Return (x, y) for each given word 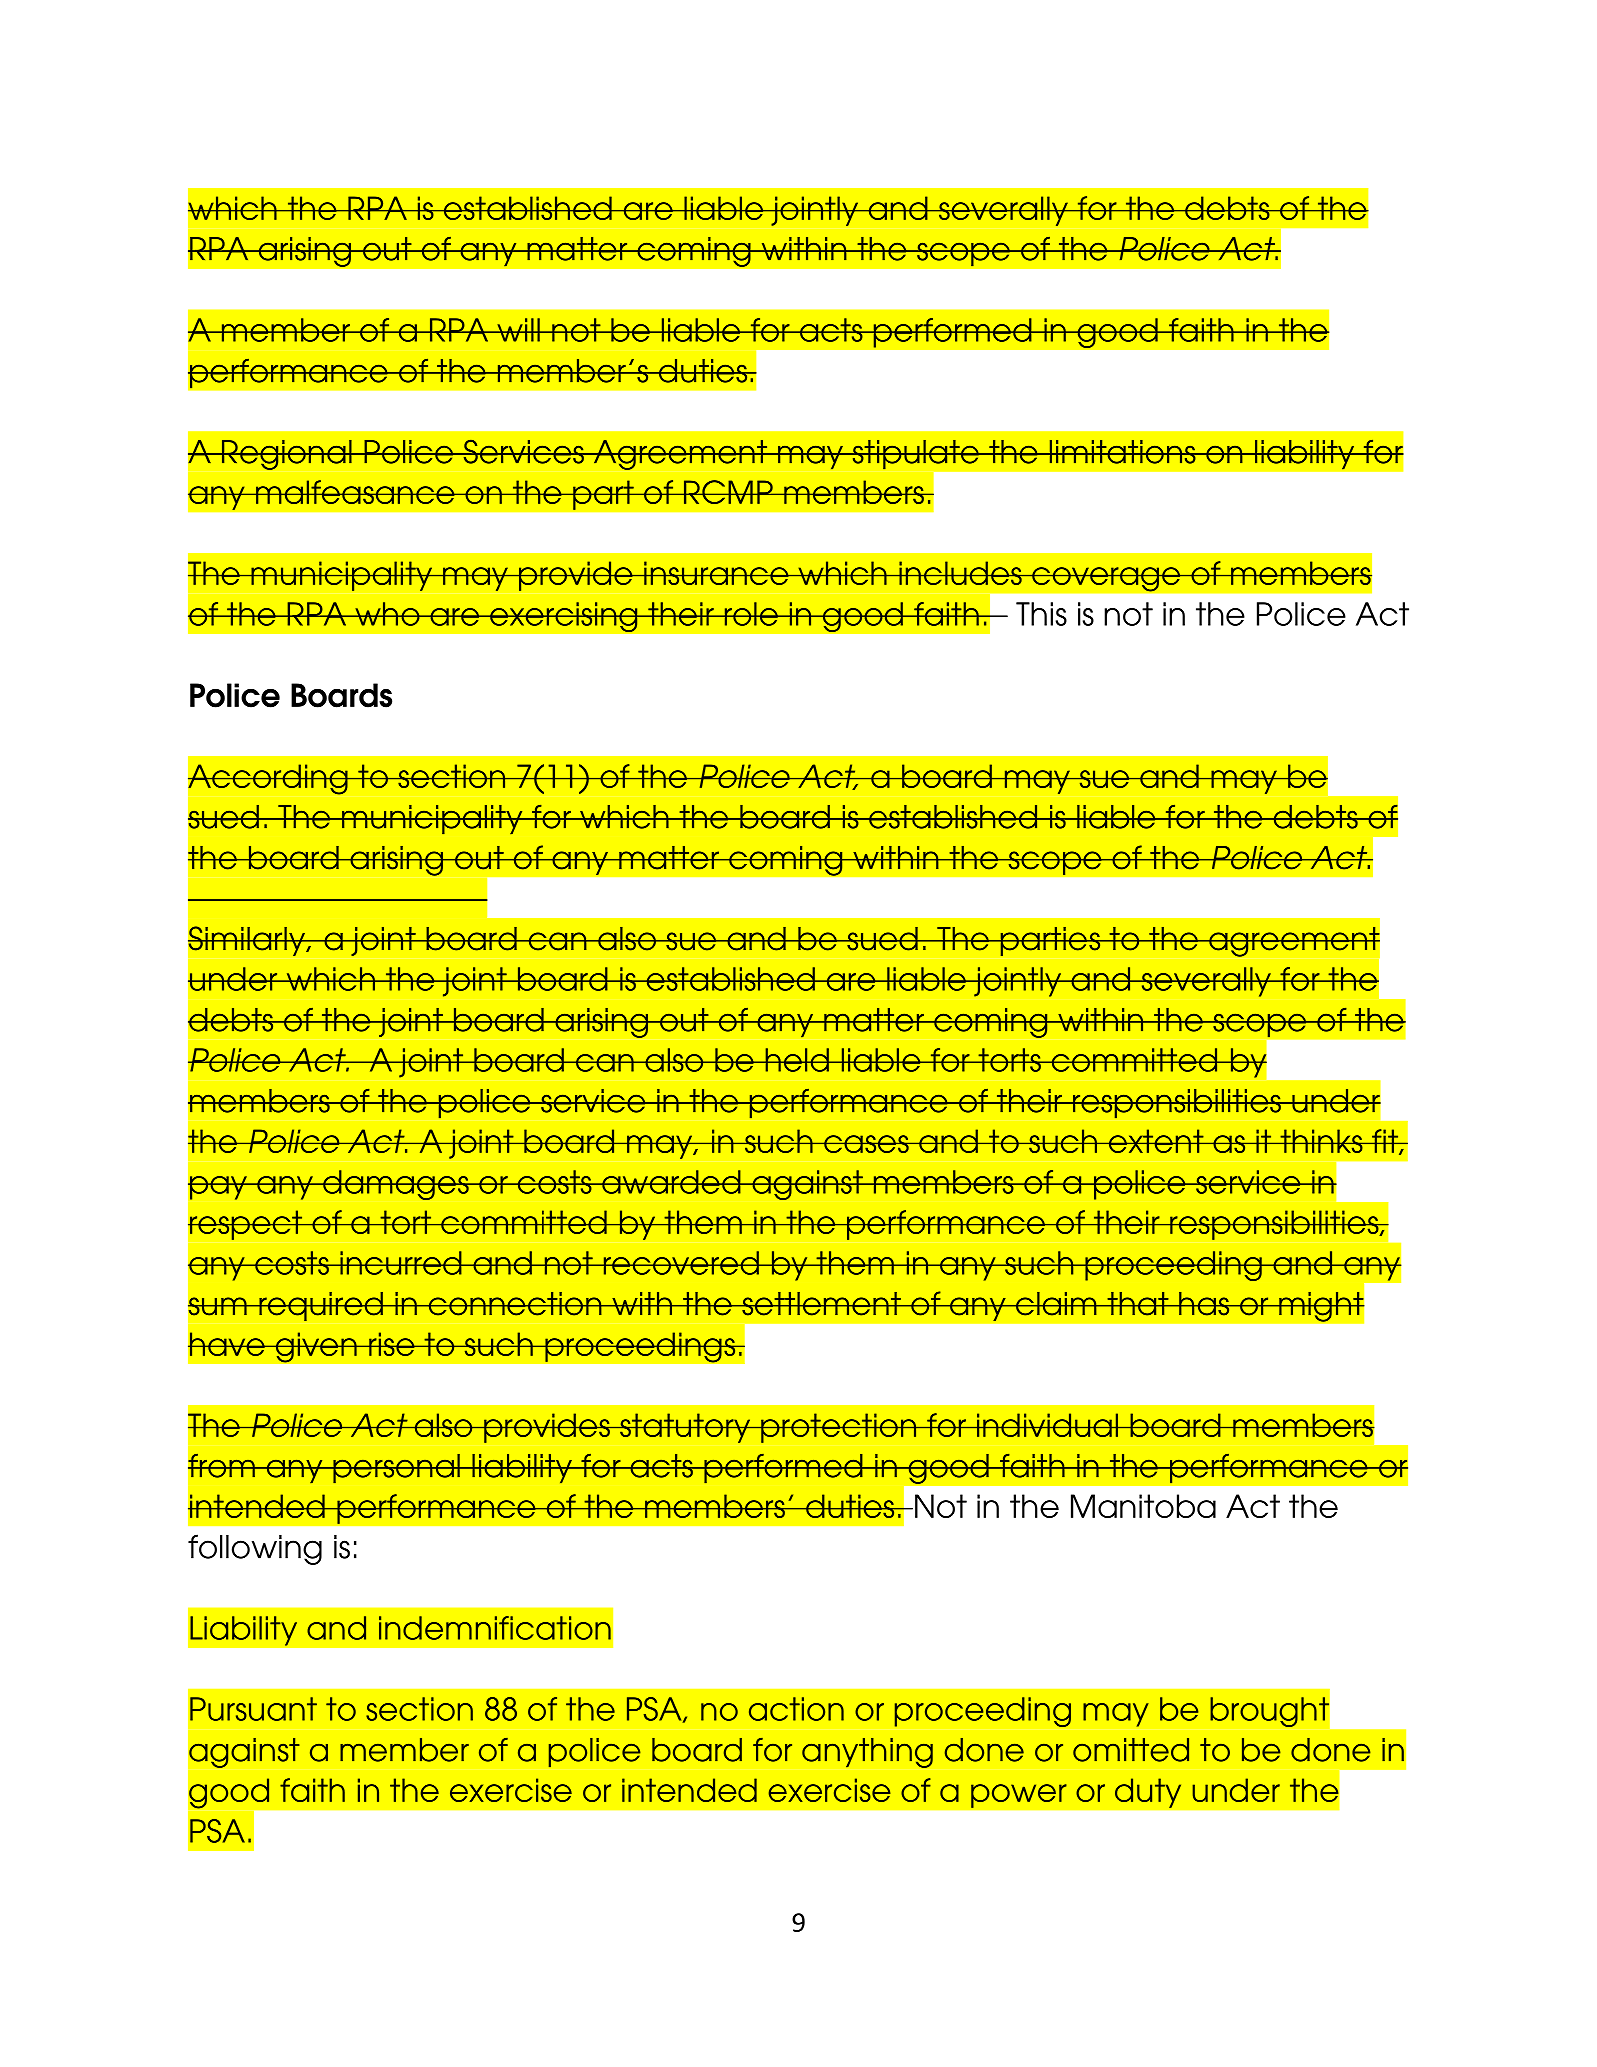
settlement (821, 1304)
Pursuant (253, 1709)
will (518, 330)
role (751, 614)
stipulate (915, 454)
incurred (401, 1263)
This (1041, 614)
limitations (1122, 452)
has (1204, 1304)
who (387, 614)
